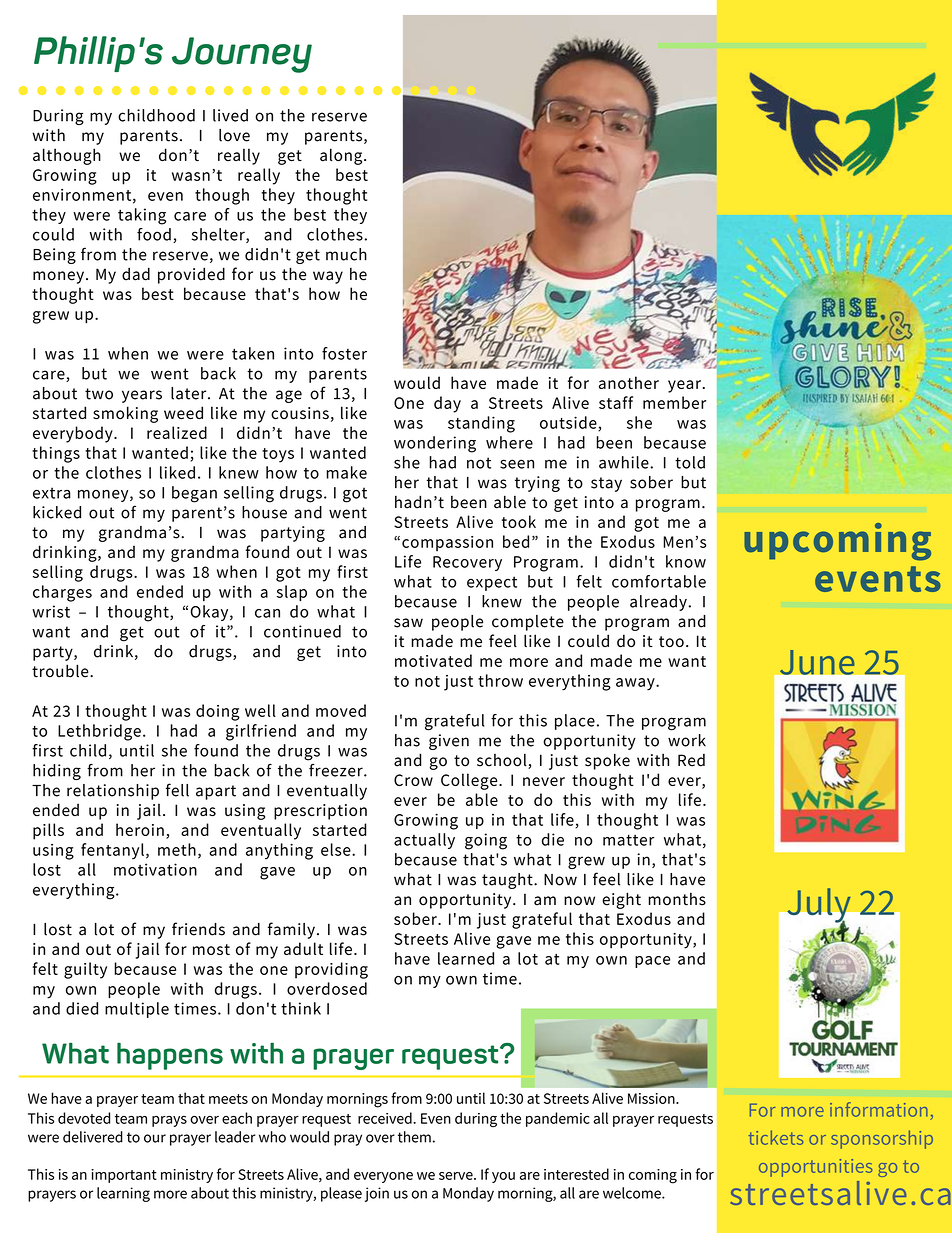  Describe the element at coordinates (177, 432) in the screenshot. I see `realized` at that location.
